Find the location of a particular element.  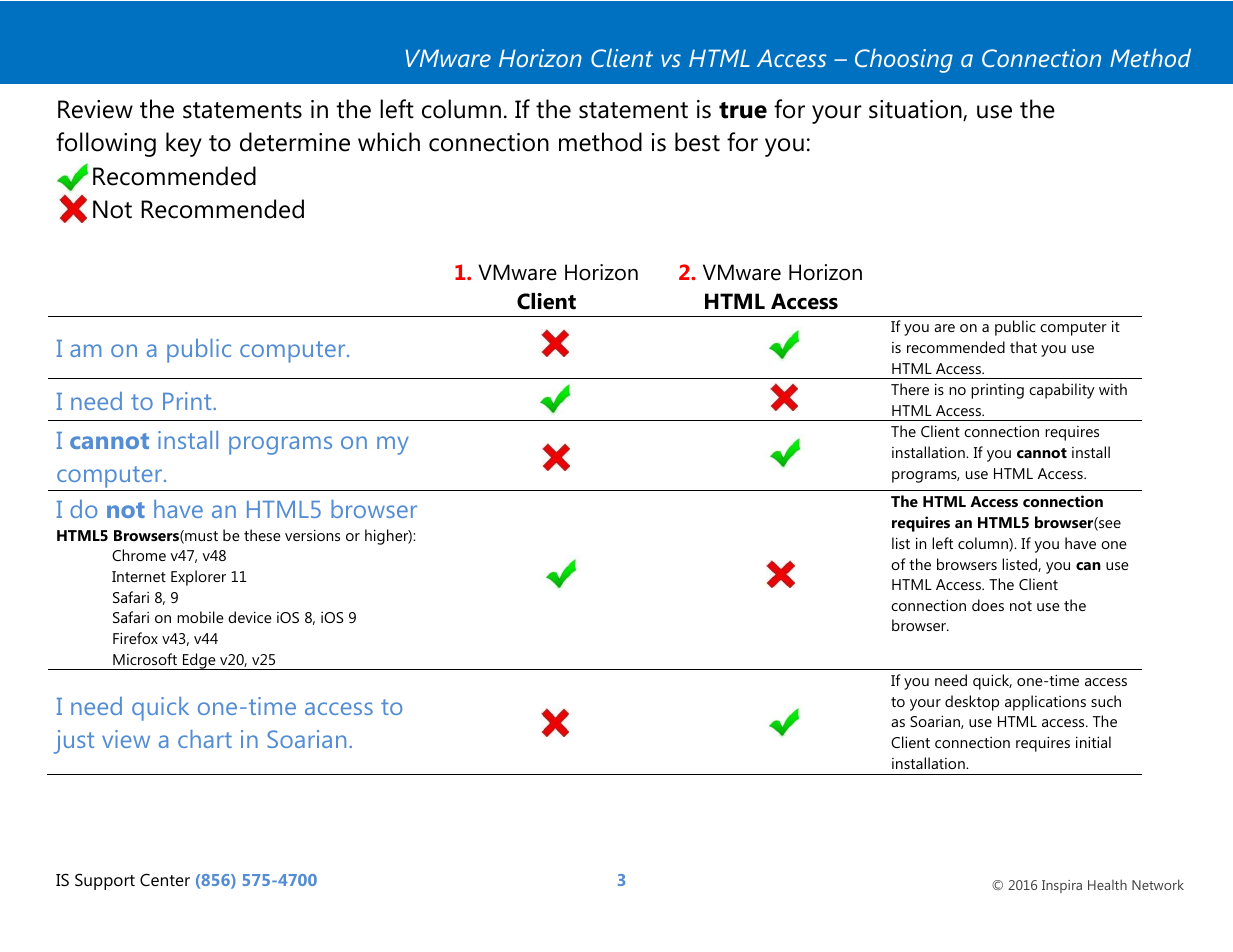

situation is located at coordinates (916, 110).
